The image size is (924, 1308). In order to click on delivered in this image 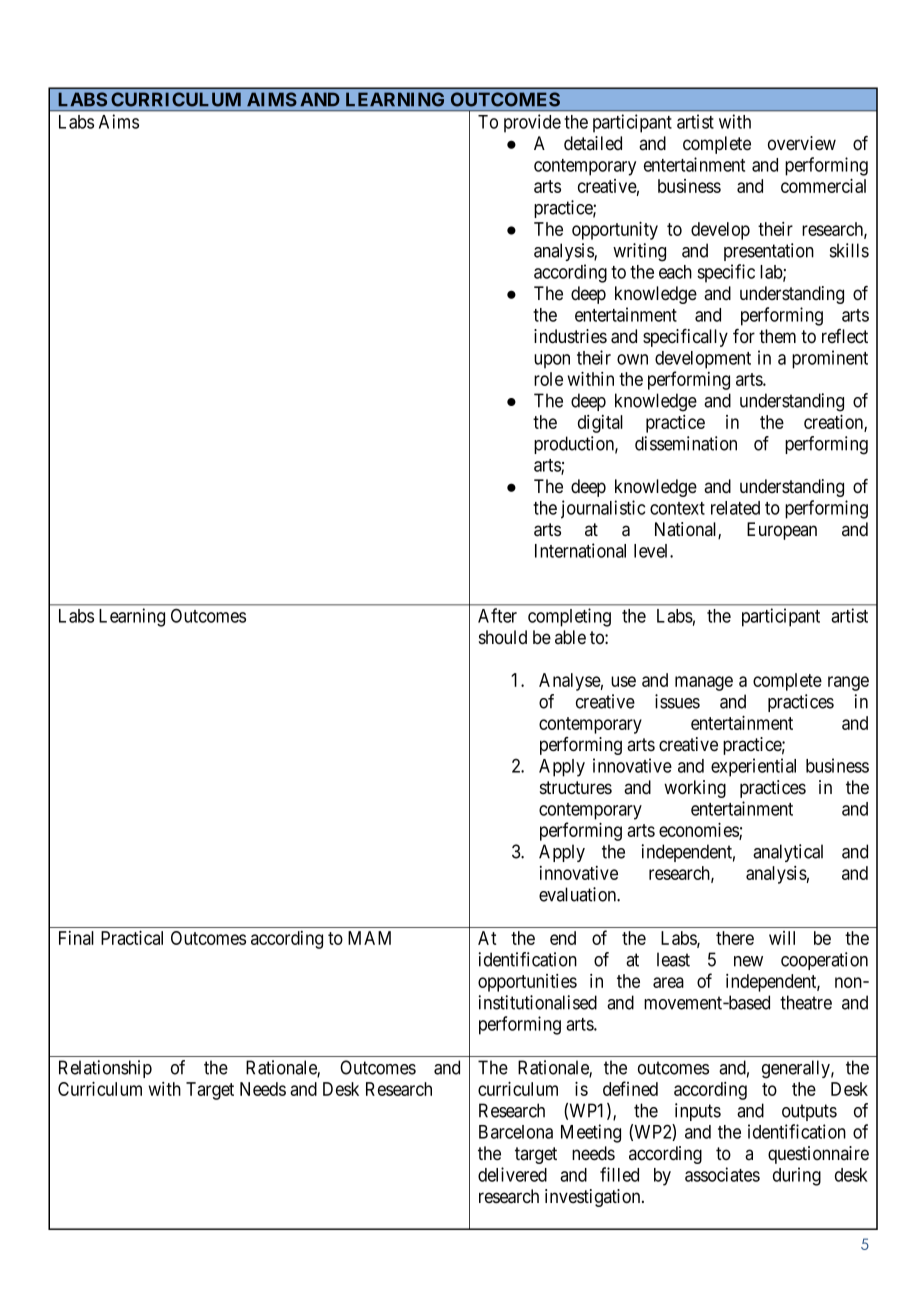, I will do `click(512, 1174)`.
